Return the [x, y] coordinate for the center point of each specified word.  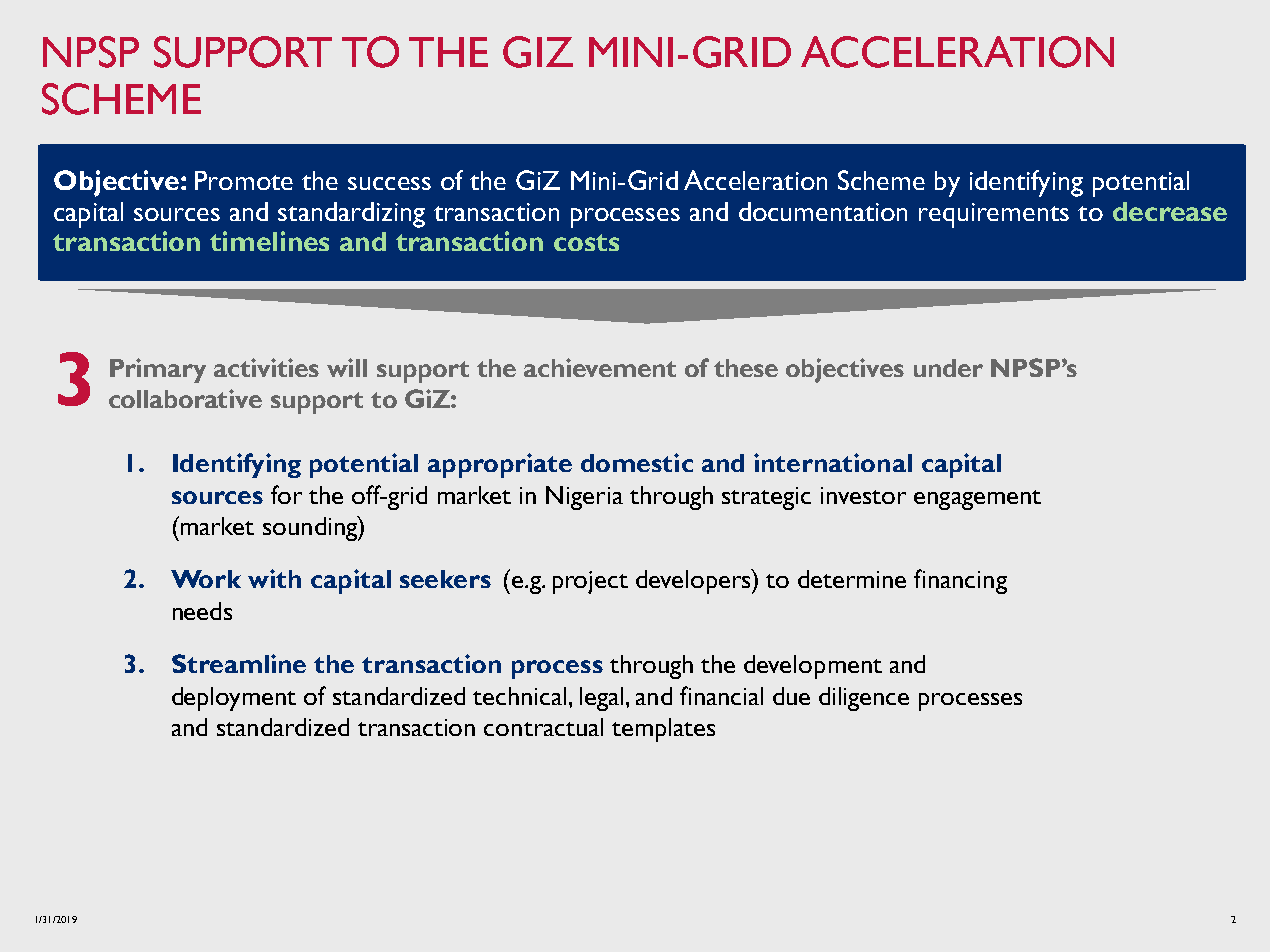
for [286, 494]
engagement [977, 500]
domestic [637, 462]
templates [663, 730]
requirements [994, 215]
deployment [234, 699]
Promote [244, 180]
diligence [864, 699]
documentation [823, 211]
